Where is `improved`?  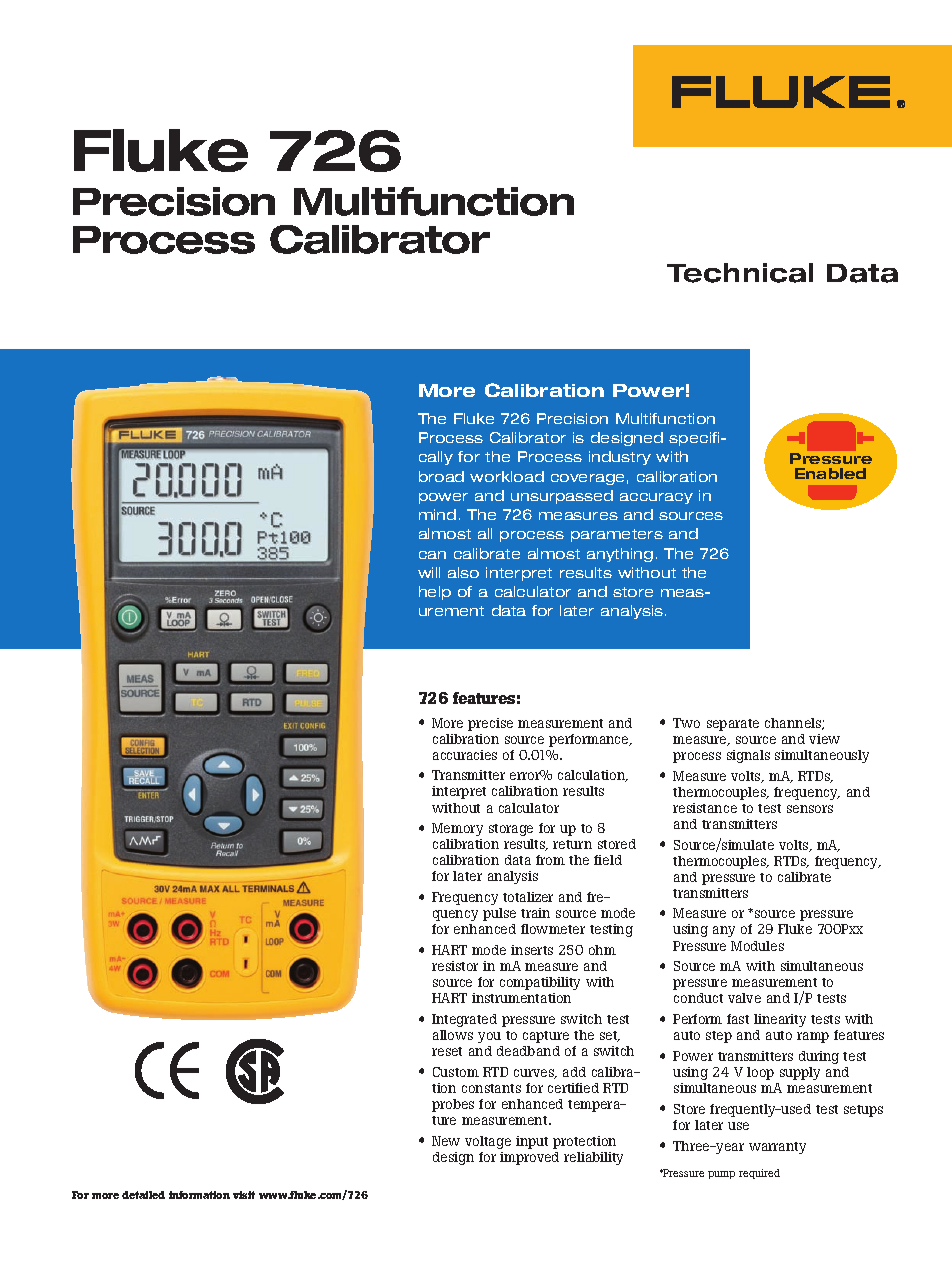
improved is located at coordinates (529, 1158).
